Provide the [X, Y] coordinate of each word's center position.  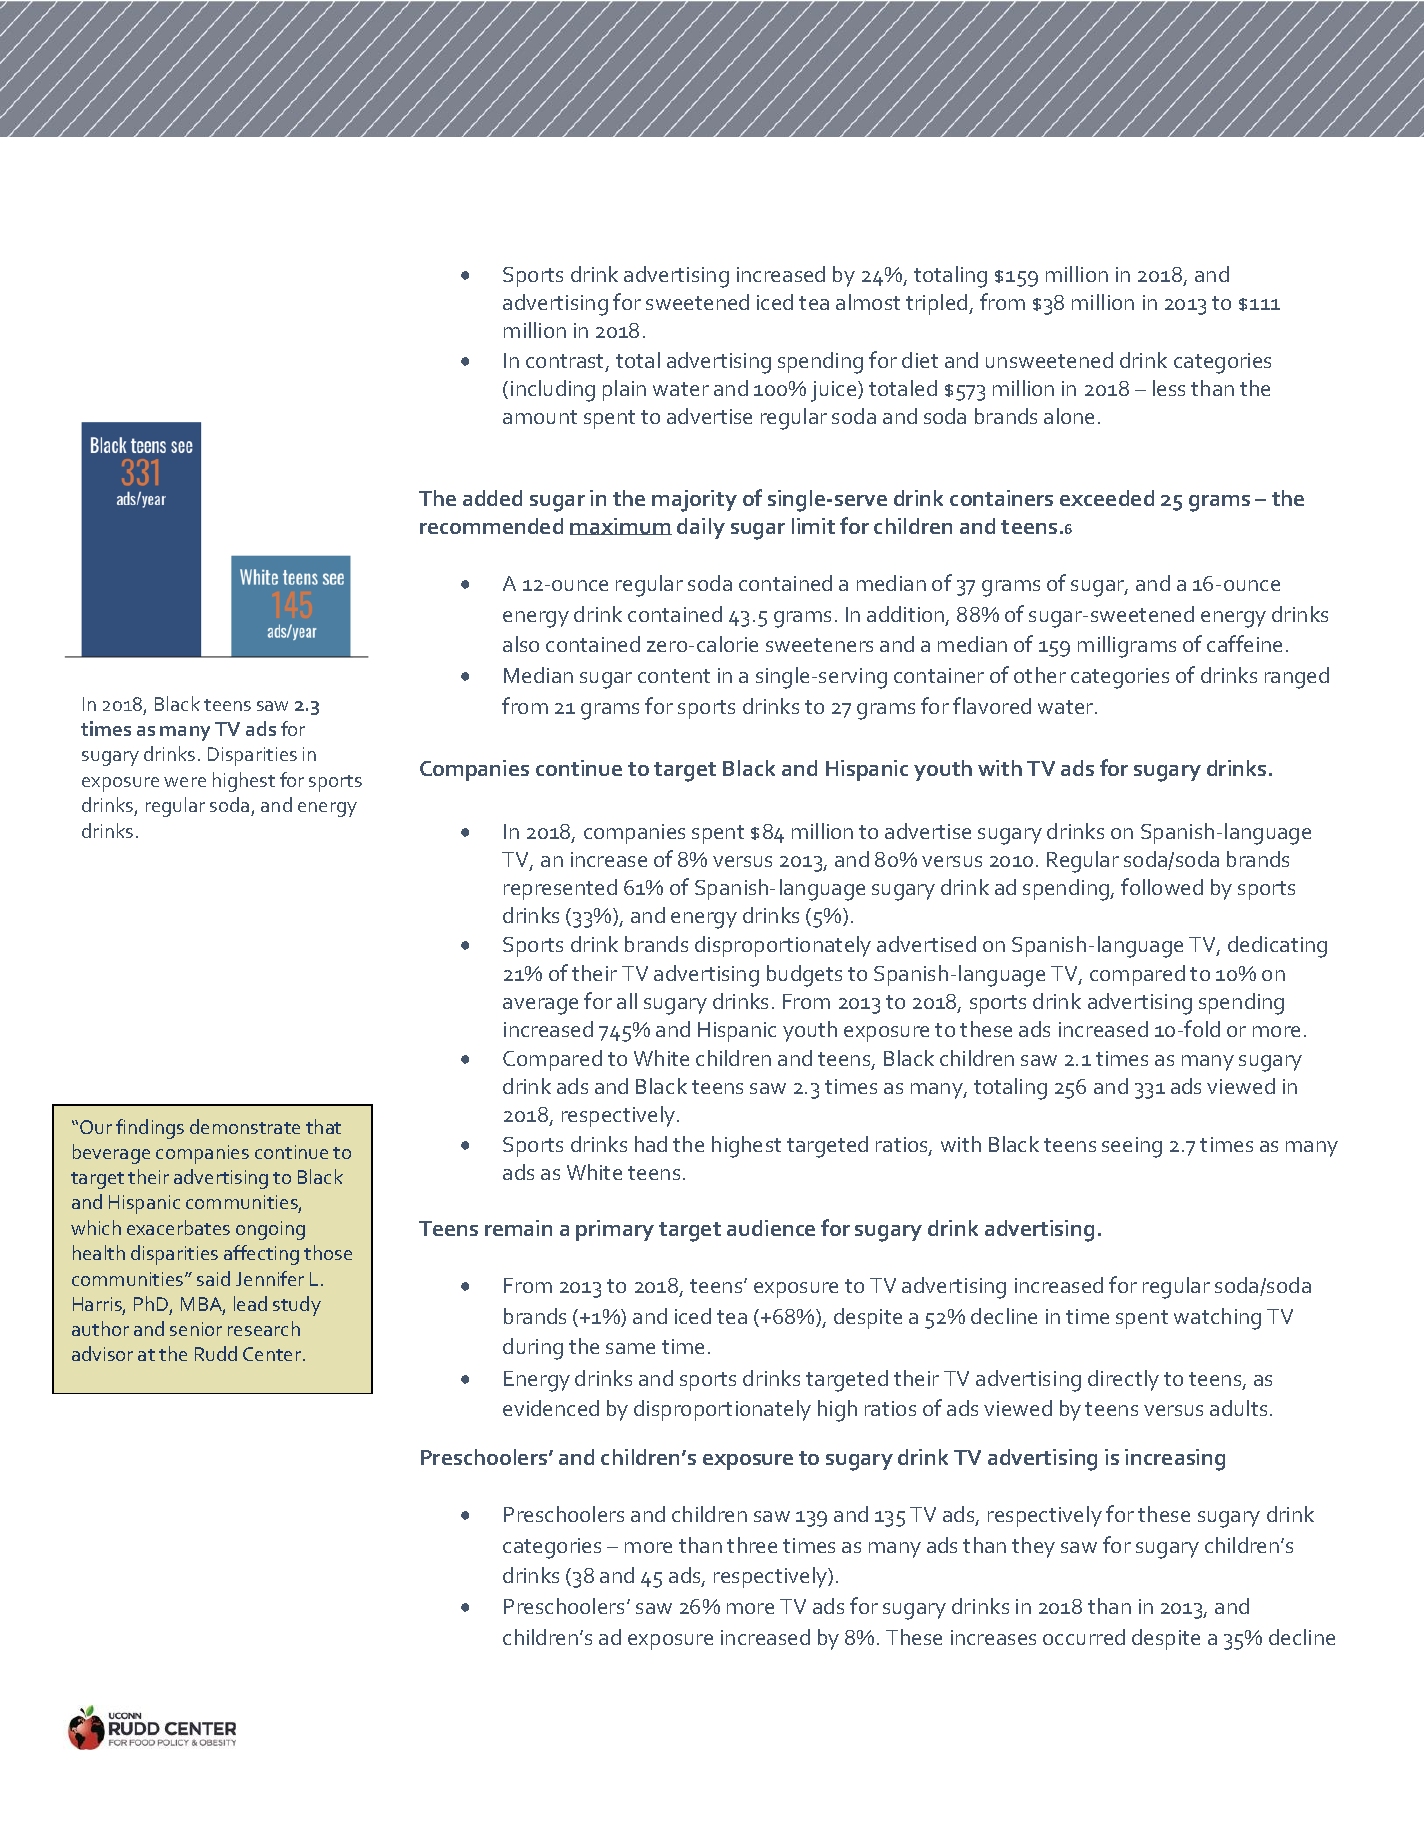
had [651, 1144]
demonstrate [245, 1126]
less [1169, 388]
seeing [1132, 1147]
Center [273, 1354]
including [553, 391]
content [674, 676]
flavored [992, 705]
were [185, 782]
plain [624, 390]
